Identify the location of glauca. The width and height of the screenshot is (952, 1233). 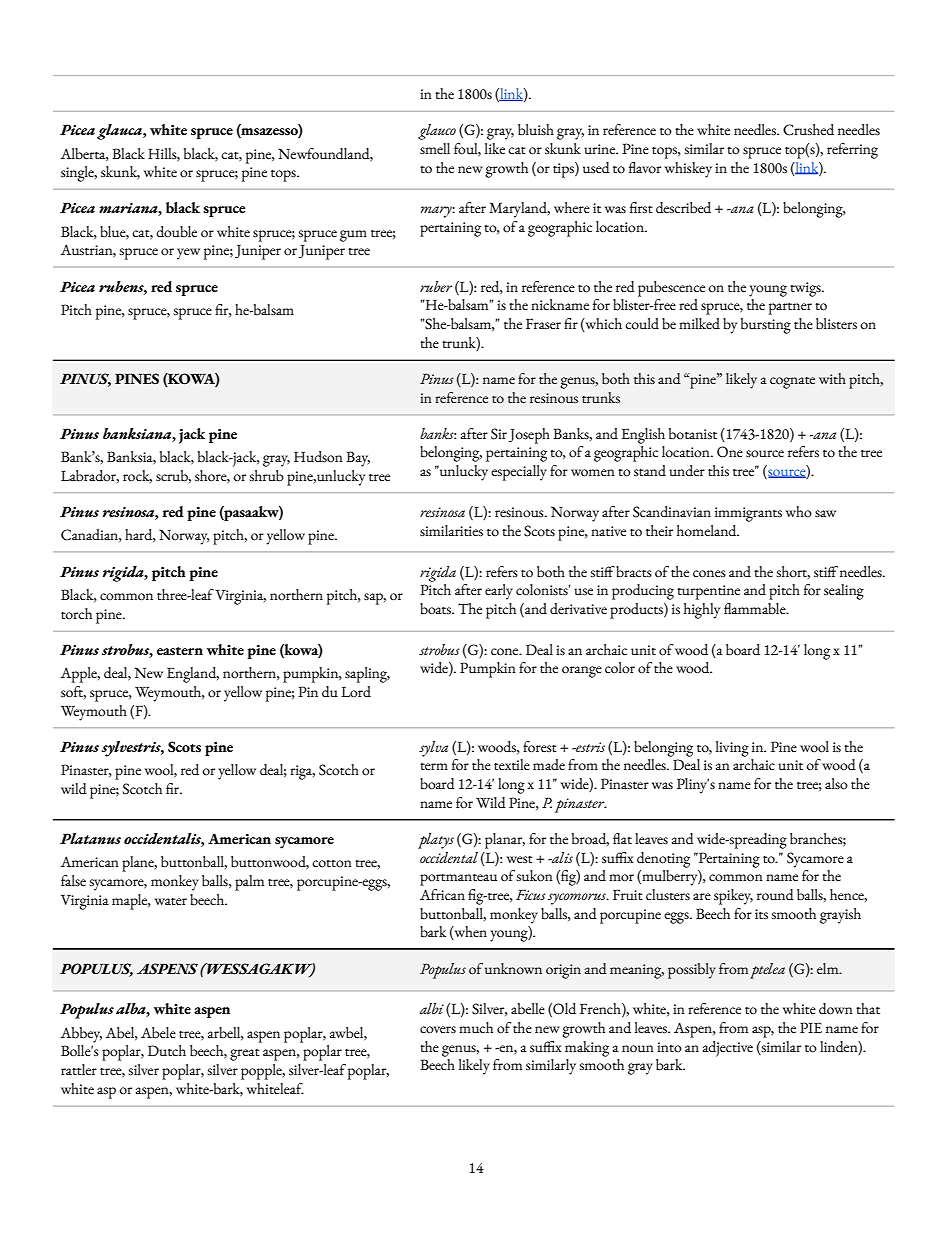
(120, 132).
